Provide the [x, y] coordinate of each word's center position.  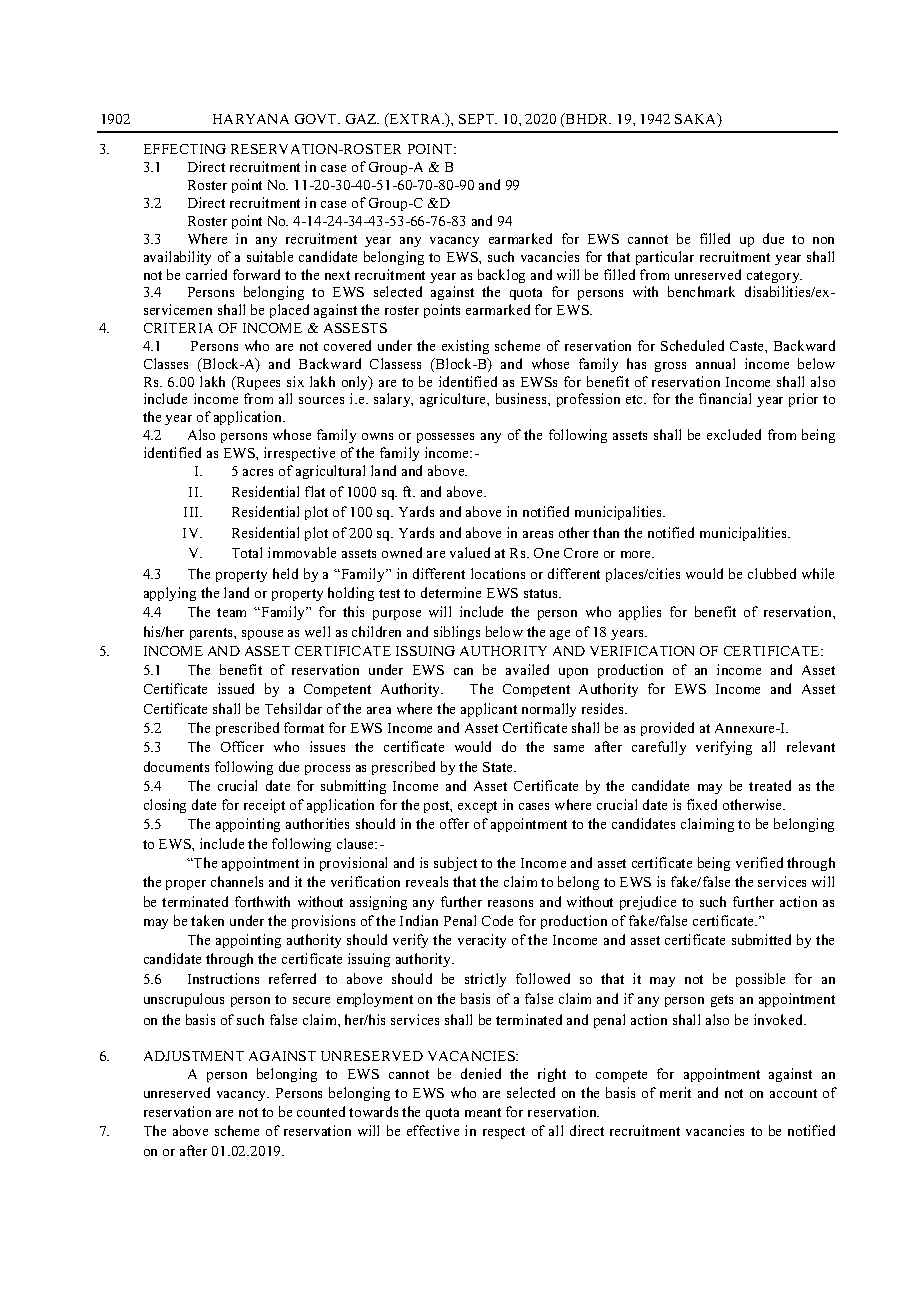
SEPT [478, 119]
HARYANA [251, 119]
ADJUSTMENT [194, 1056]
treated [770, 785]
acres [258, 472]
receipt [264, 806]
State [499, 767]
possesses [445, 438]
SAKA [697, 120]
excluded [734, 434]
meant [483, 1112]
